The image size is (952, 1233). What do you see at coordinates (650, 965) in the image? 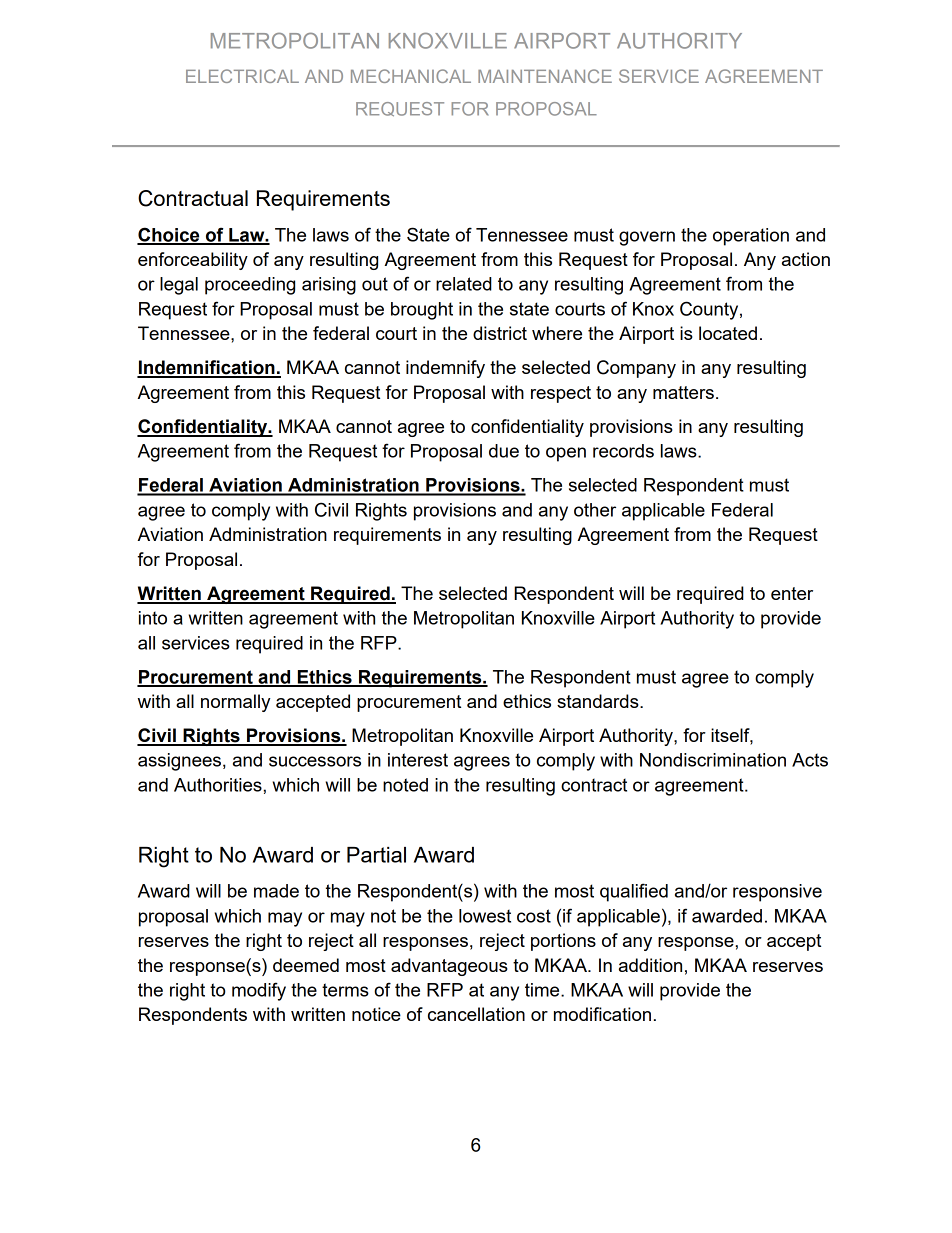
I see `addition` at bounding box center [650, 965].
